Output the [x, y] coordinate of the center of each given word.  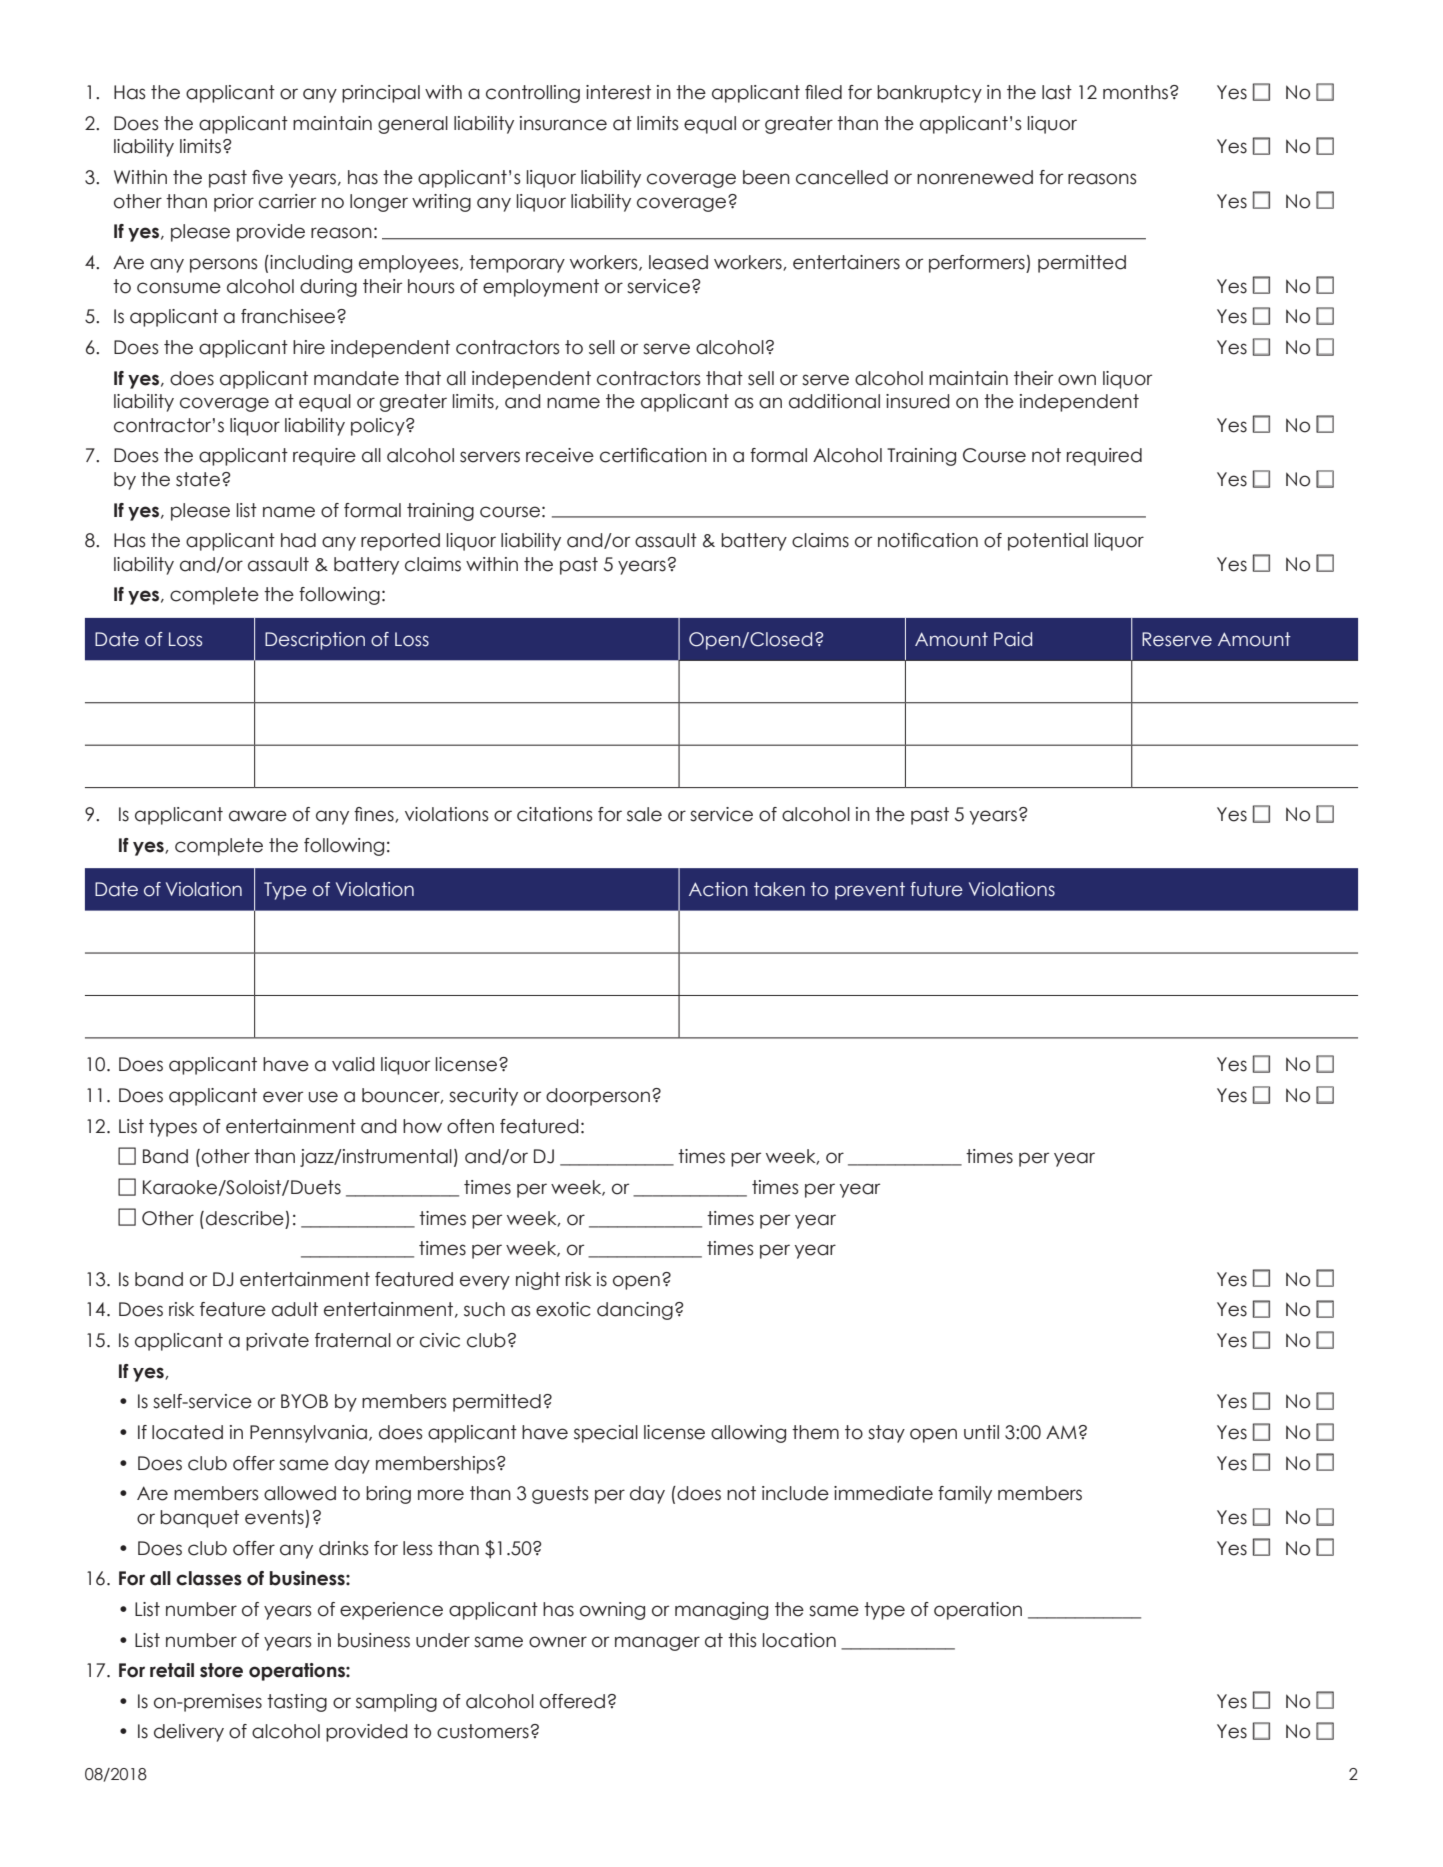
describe [245, 1218]
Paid [1013, 639]
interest [618, 92]
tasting [297, 1703]
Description [315, 641]
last [1057, 92]
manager [657, 1643]
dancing [635, 1311]
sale [644, 814]
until [981, 1432]
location [799, 1640]
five [267, 177]
